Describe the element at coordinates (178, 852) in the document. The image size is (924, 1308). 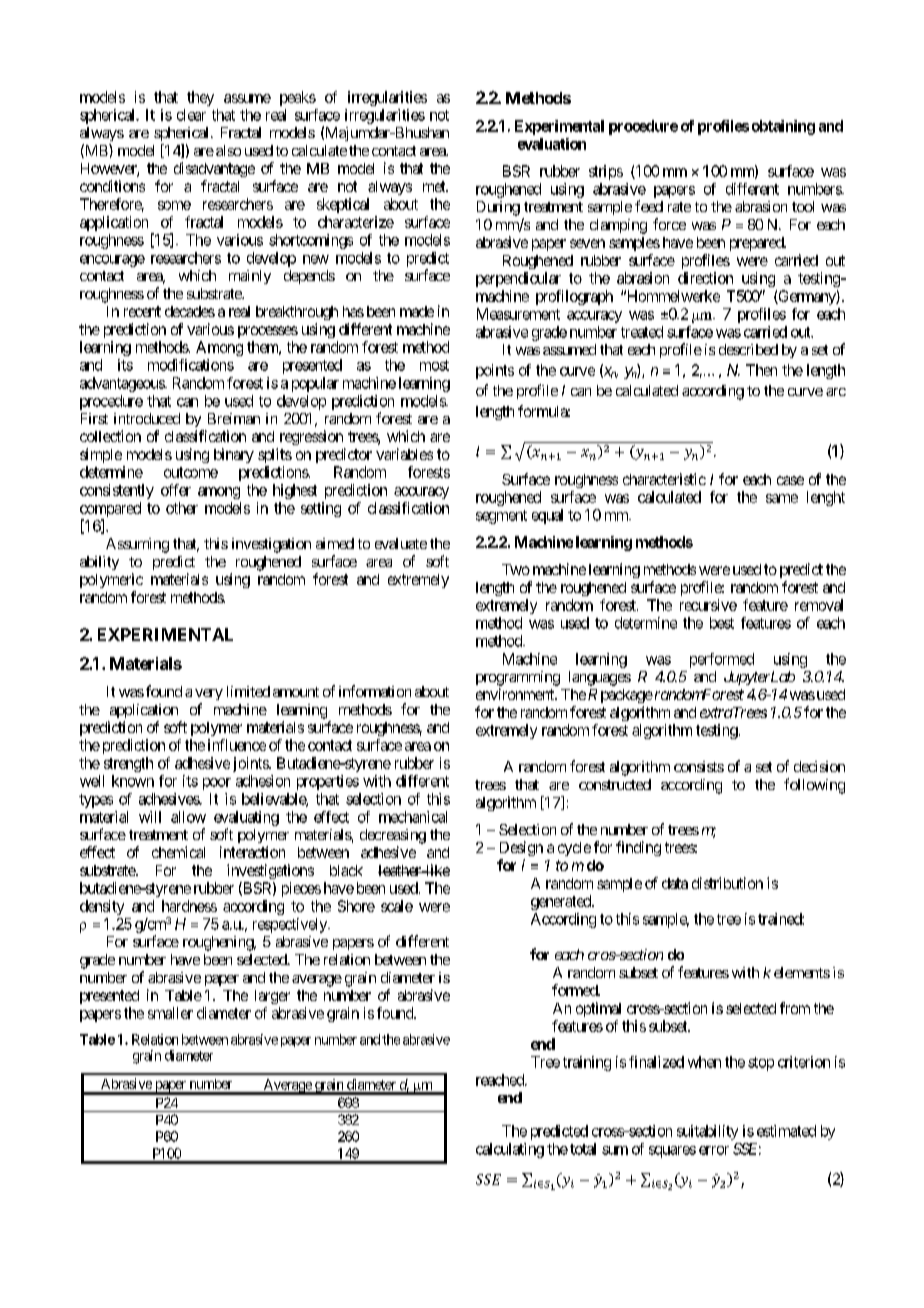
I see `chemical` at that location.
